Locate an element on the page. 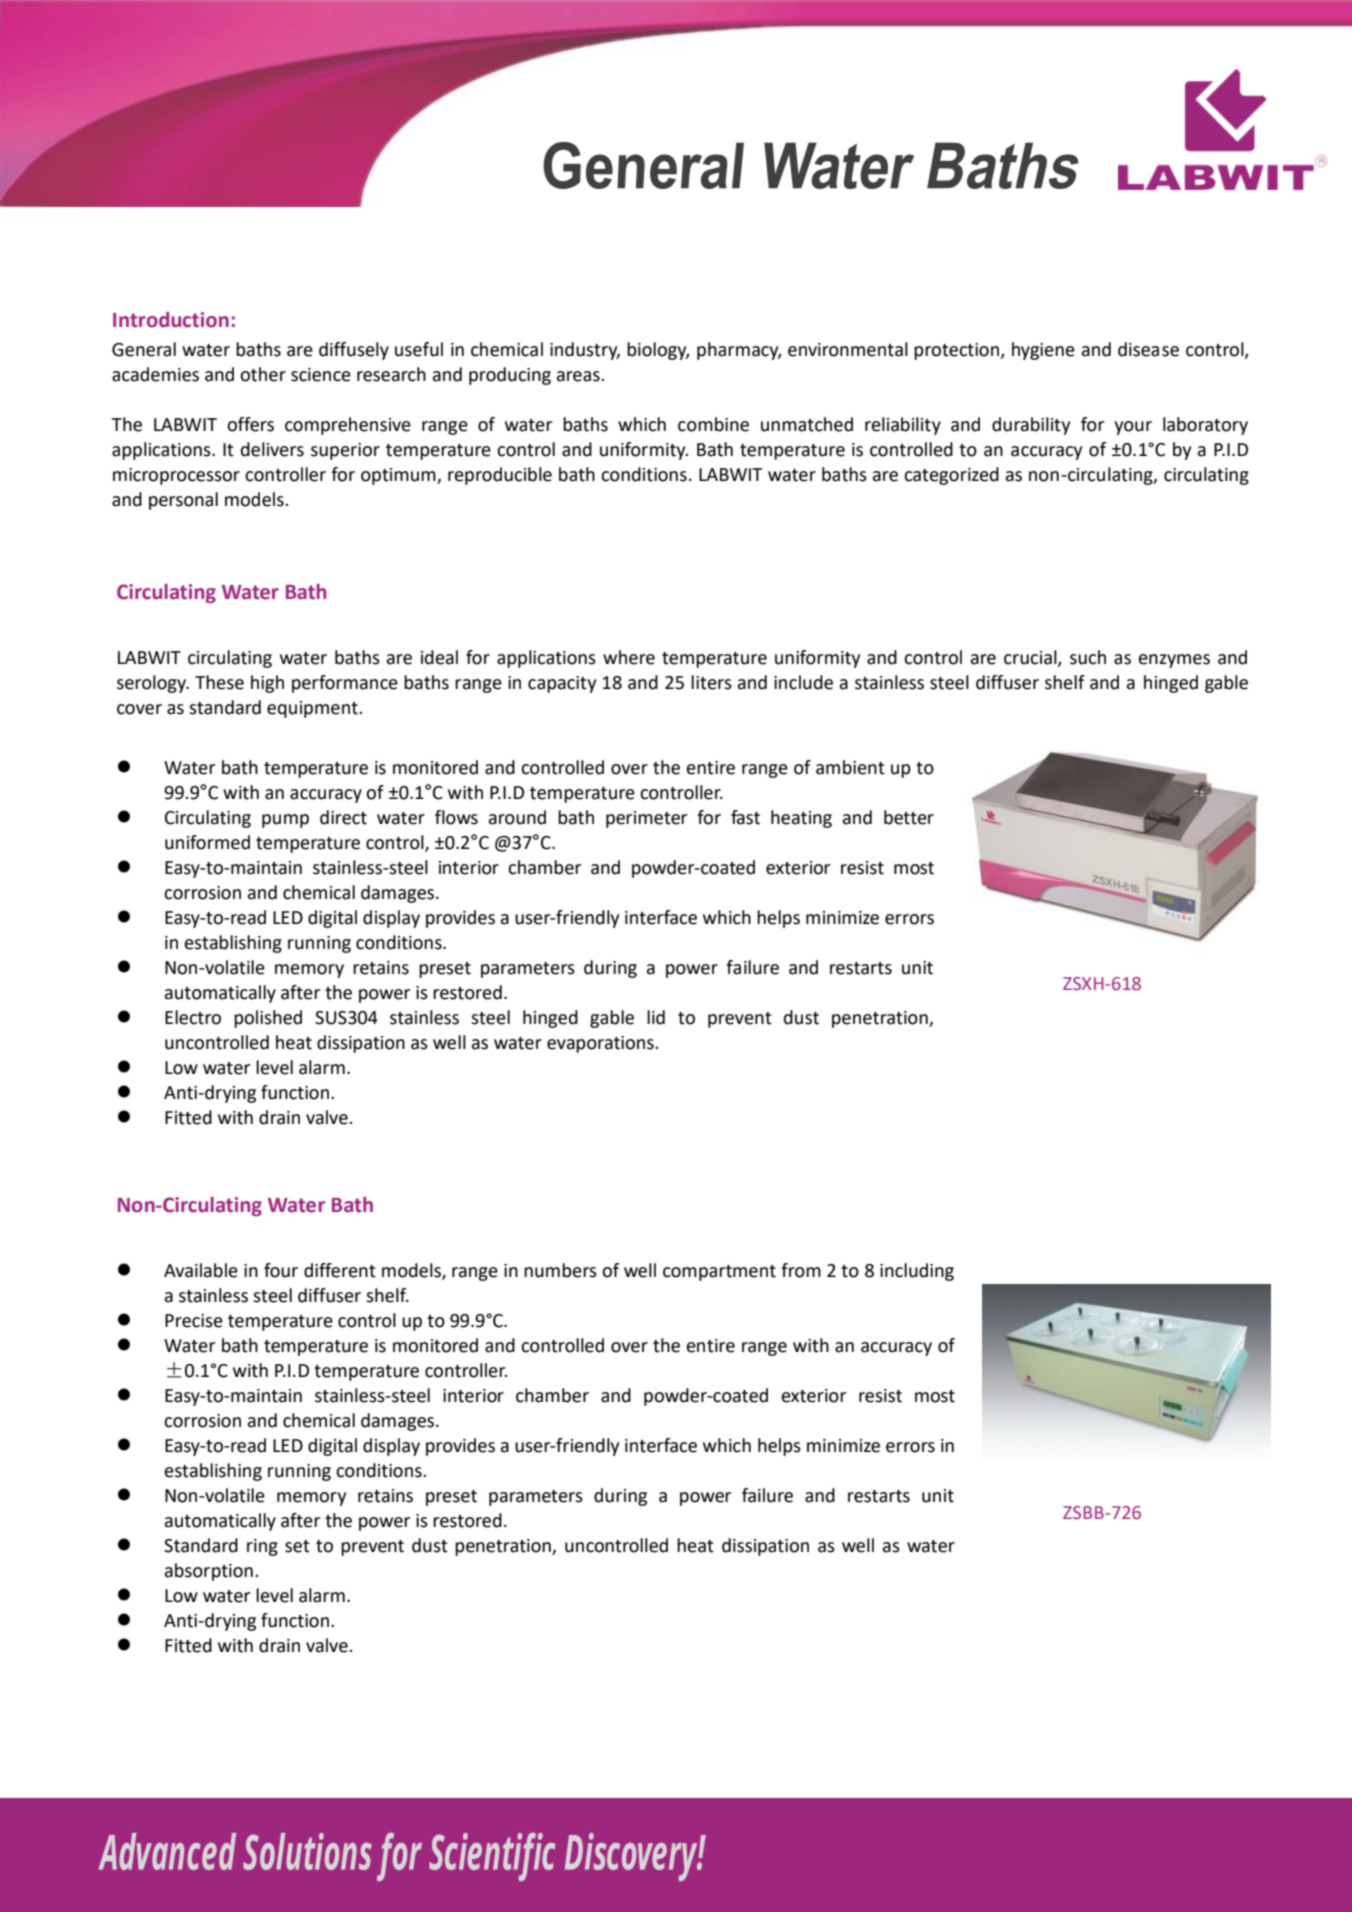 The height and width of the document is (1912, 1352). biology is located at coordinates (658, 351).
